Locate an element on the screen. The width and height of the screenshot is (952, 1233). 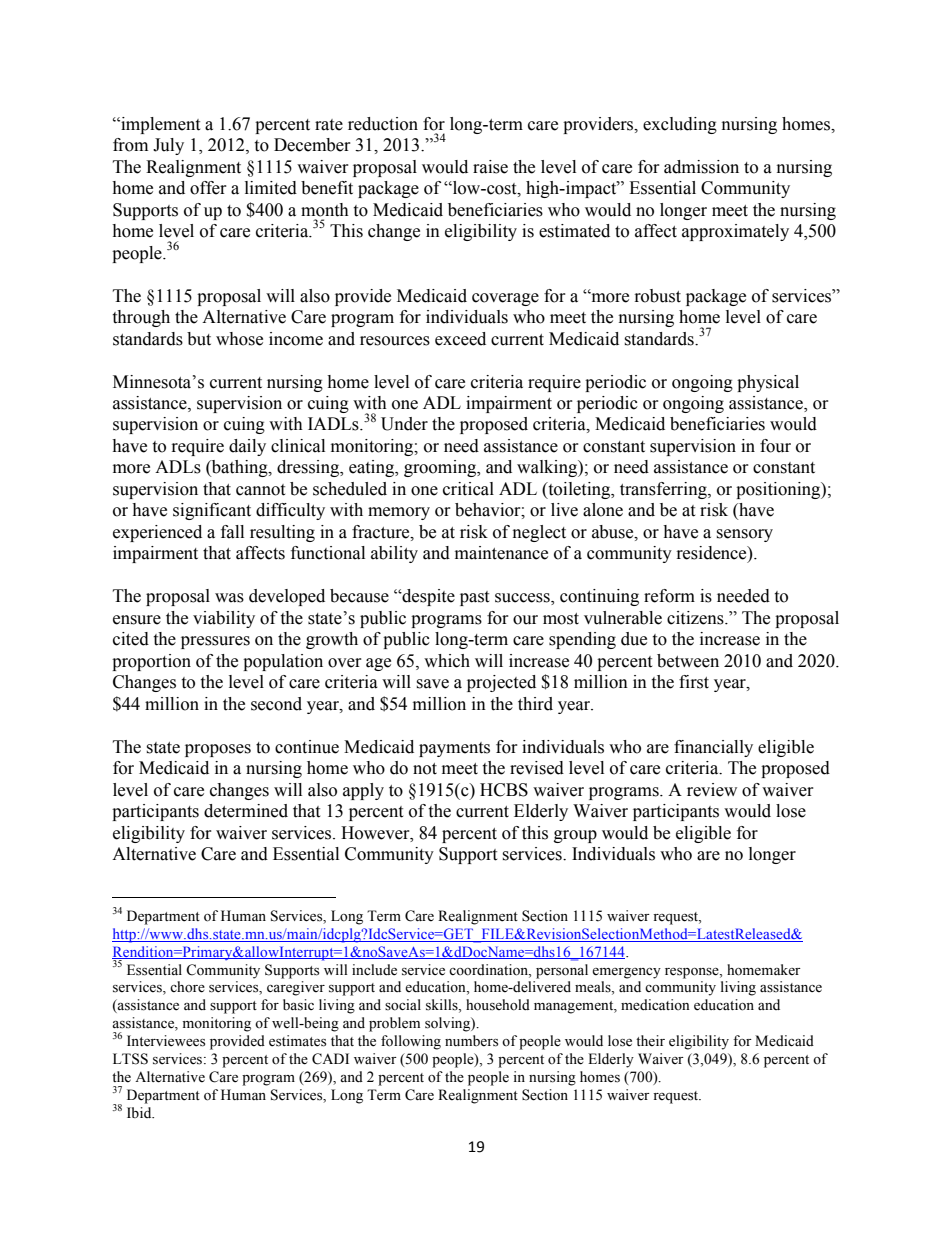
grooming is located at coordinates (441, 468).
